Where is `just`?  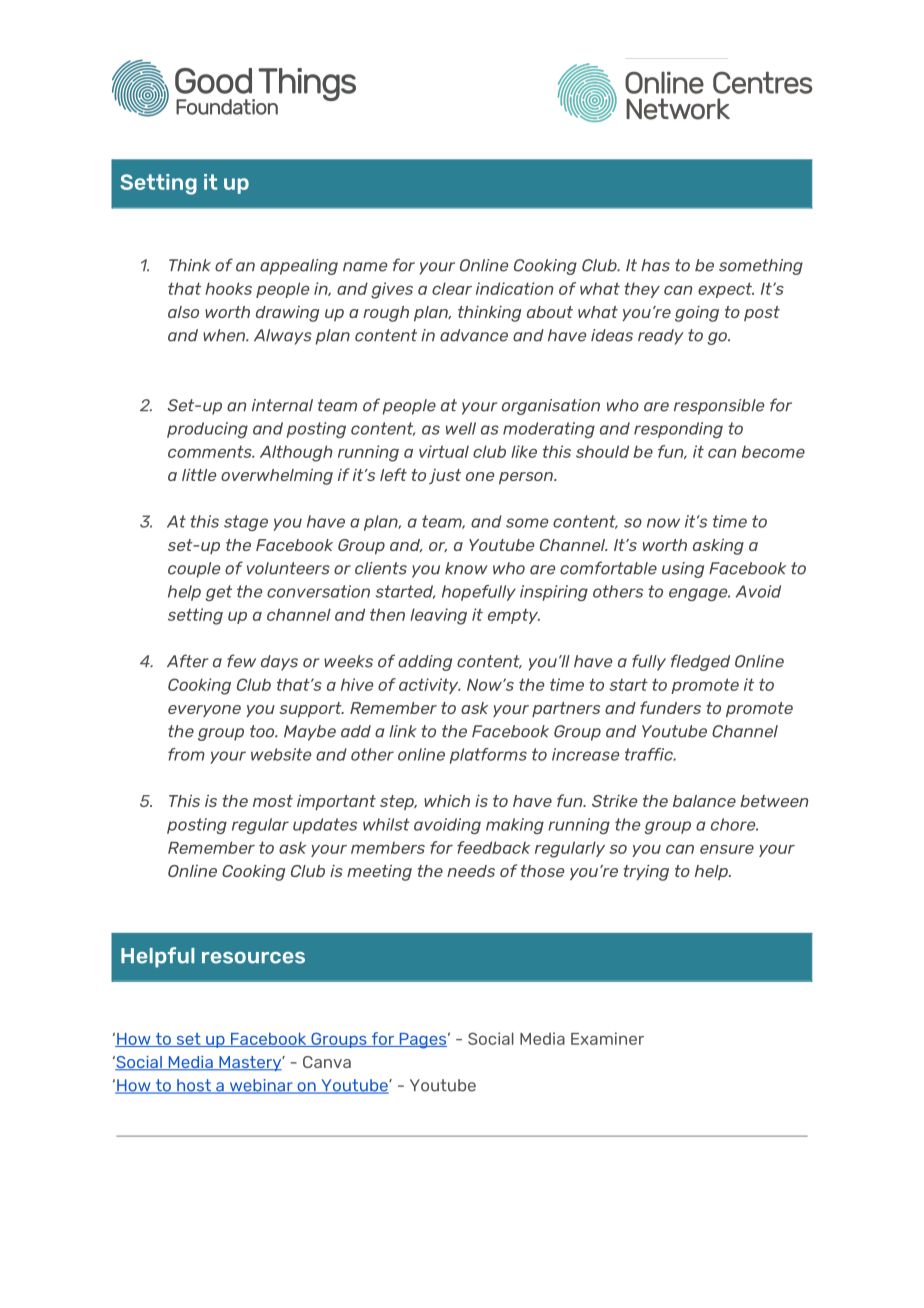 just is located at coordinates (445, 476).
